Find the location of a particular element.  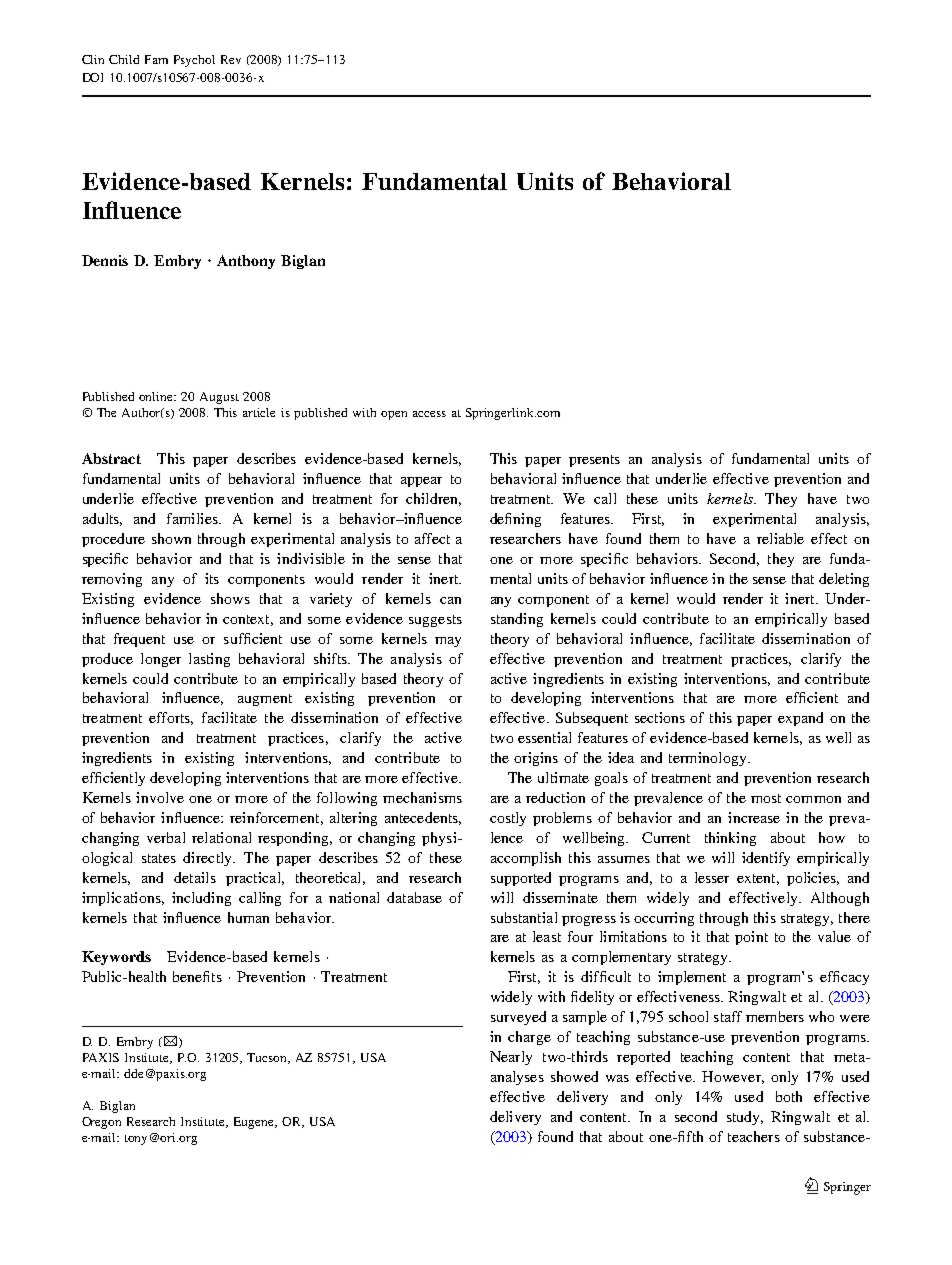

presents is located at coordinates (594, 461).
